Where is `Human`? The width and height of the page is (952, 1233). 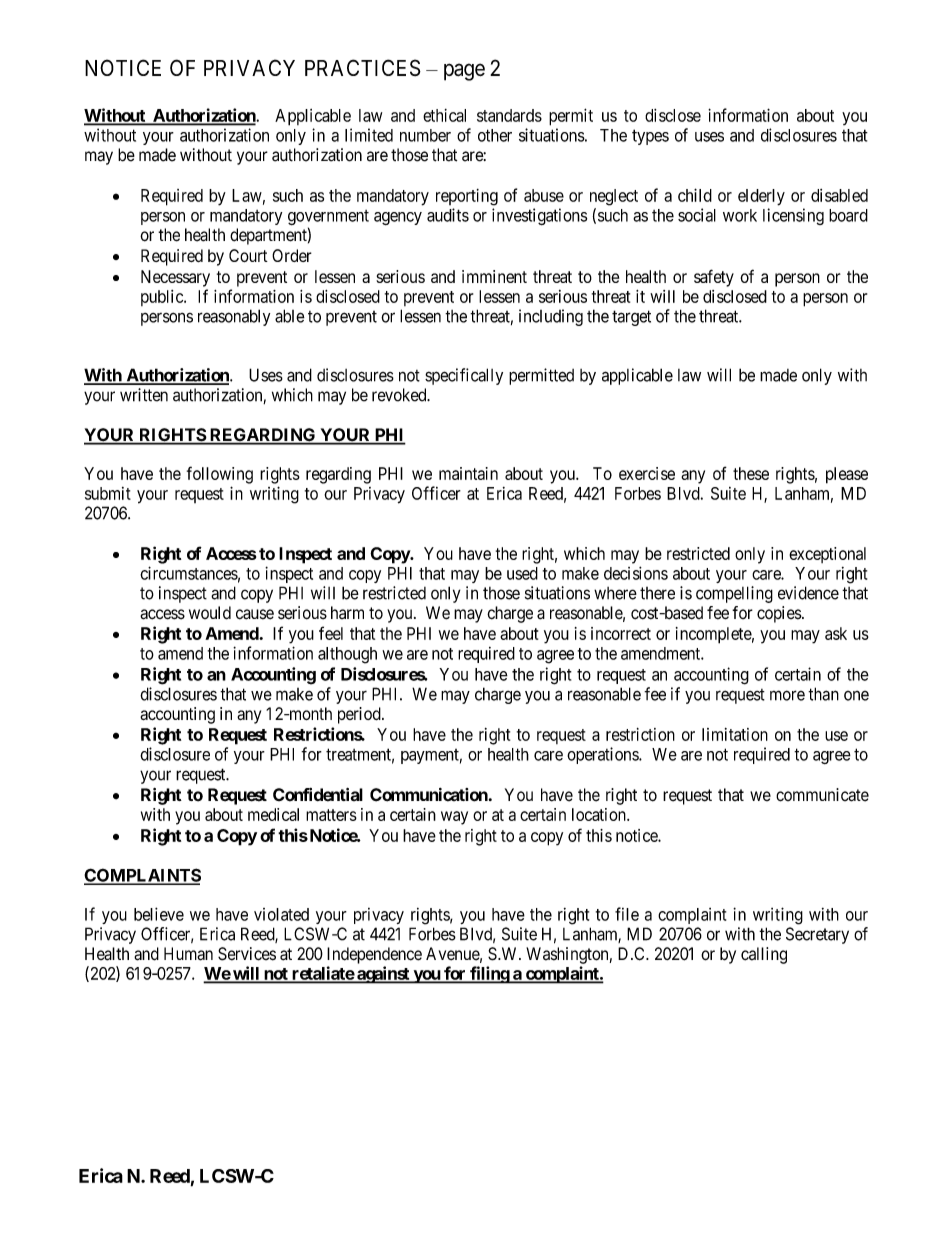
Human is located at coordinates (188, 954).
